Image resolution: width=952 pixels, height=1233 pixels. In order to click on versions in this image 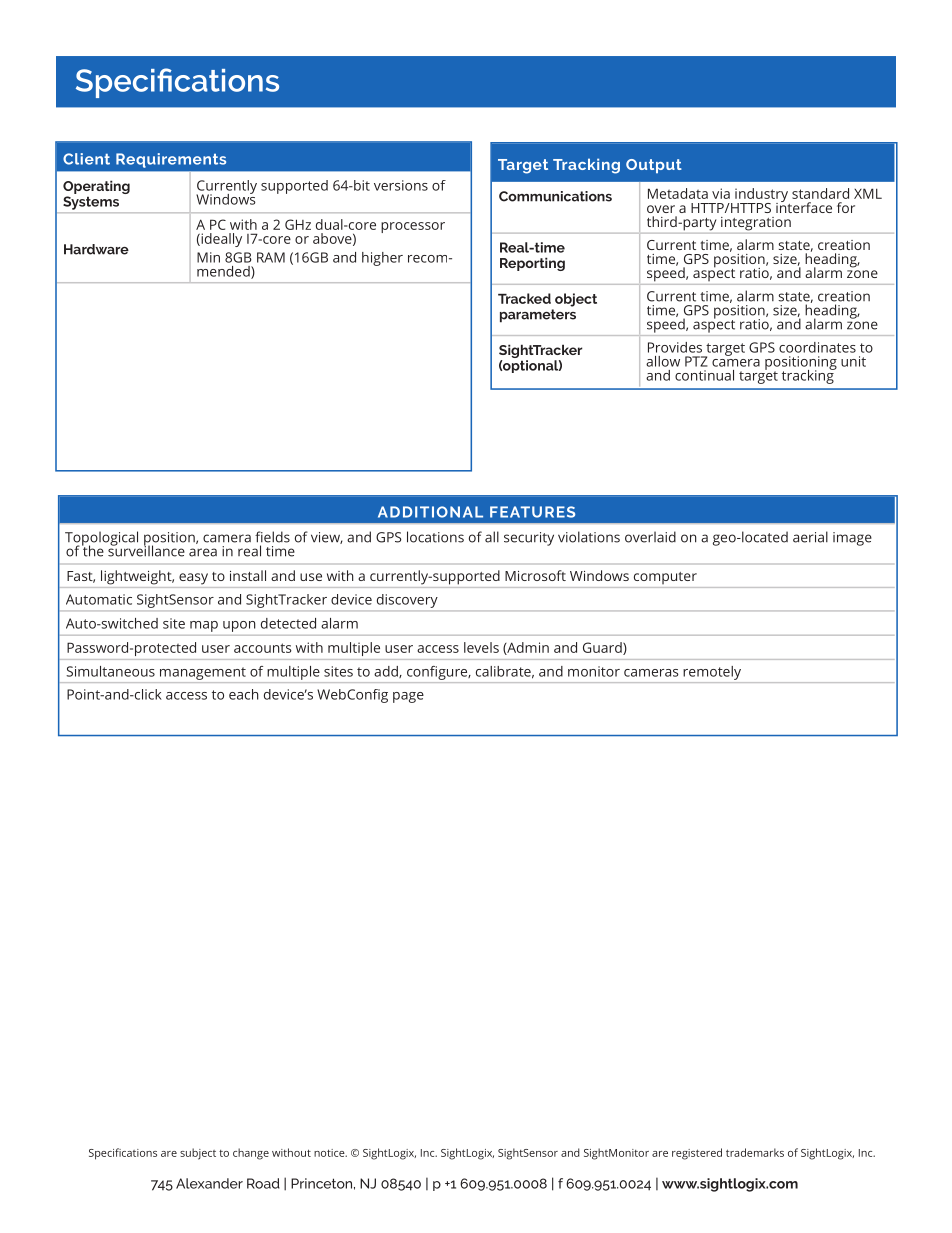, I will do `click(401, 185)`.
